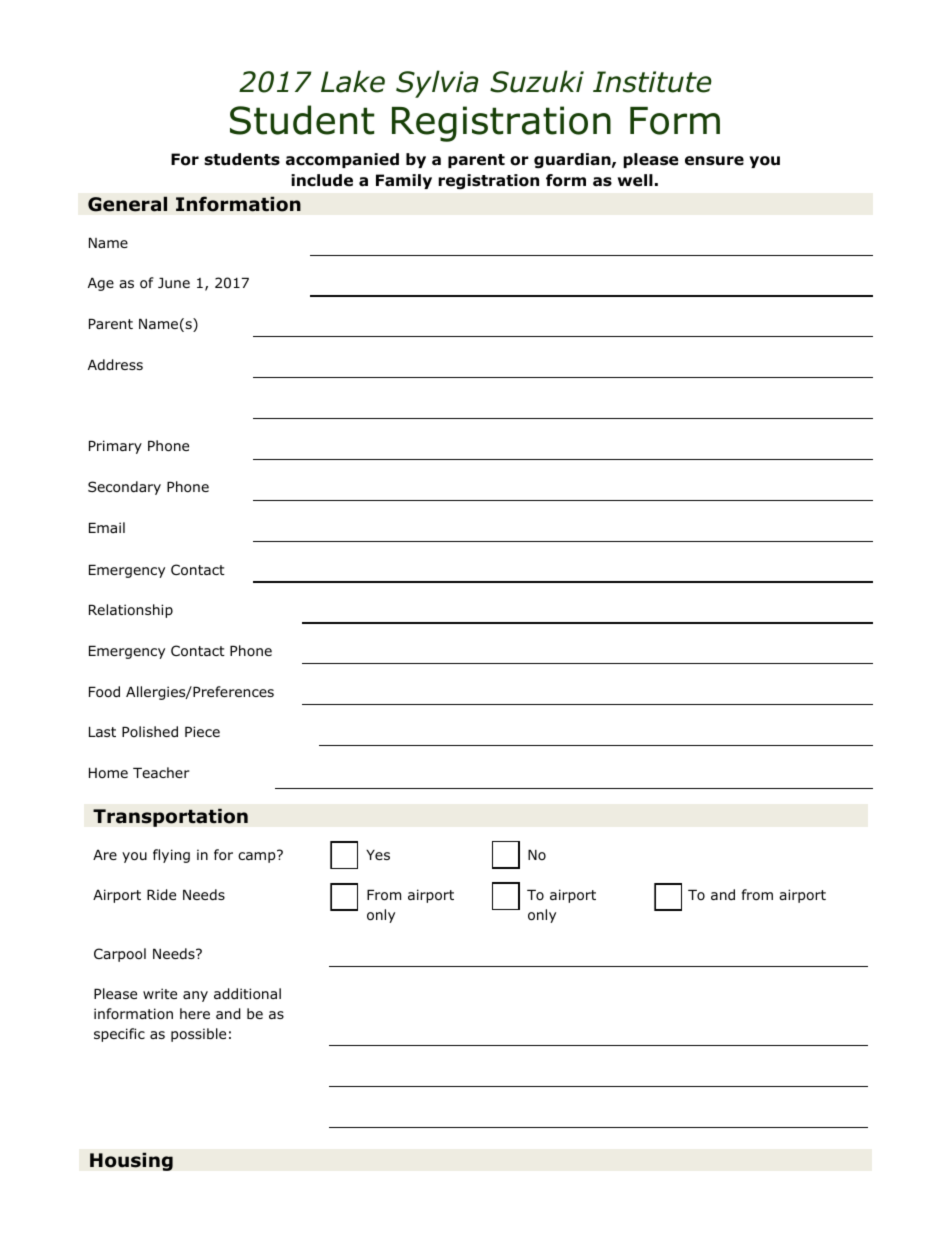 This document has width=952, height=1233. I want to click on camp, so click(258, 856).
